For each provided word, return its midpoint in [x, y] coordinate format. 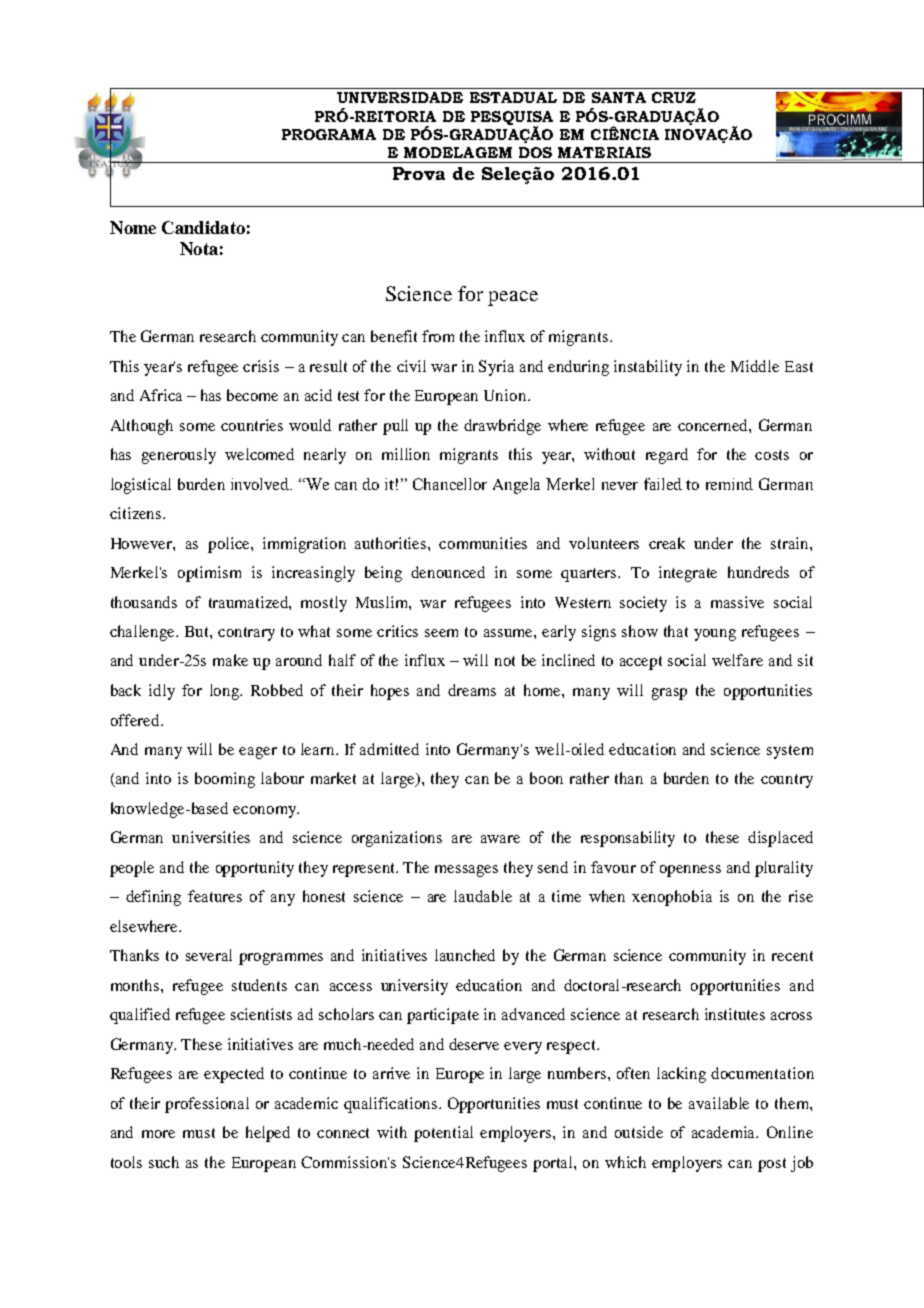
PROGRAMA [329, 134]
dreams [472, 690]
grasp [669, 694]
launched [465, 955]
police [230, 545]
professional [207, 1105]
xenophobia [672, 898]
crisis [261, 366]
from [438, 336]
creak [667, 543]
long [226, 692]
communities [483, 543]
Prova [419, 173]
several [209, 955]
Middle [755, 366]
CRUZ [674, 97]
